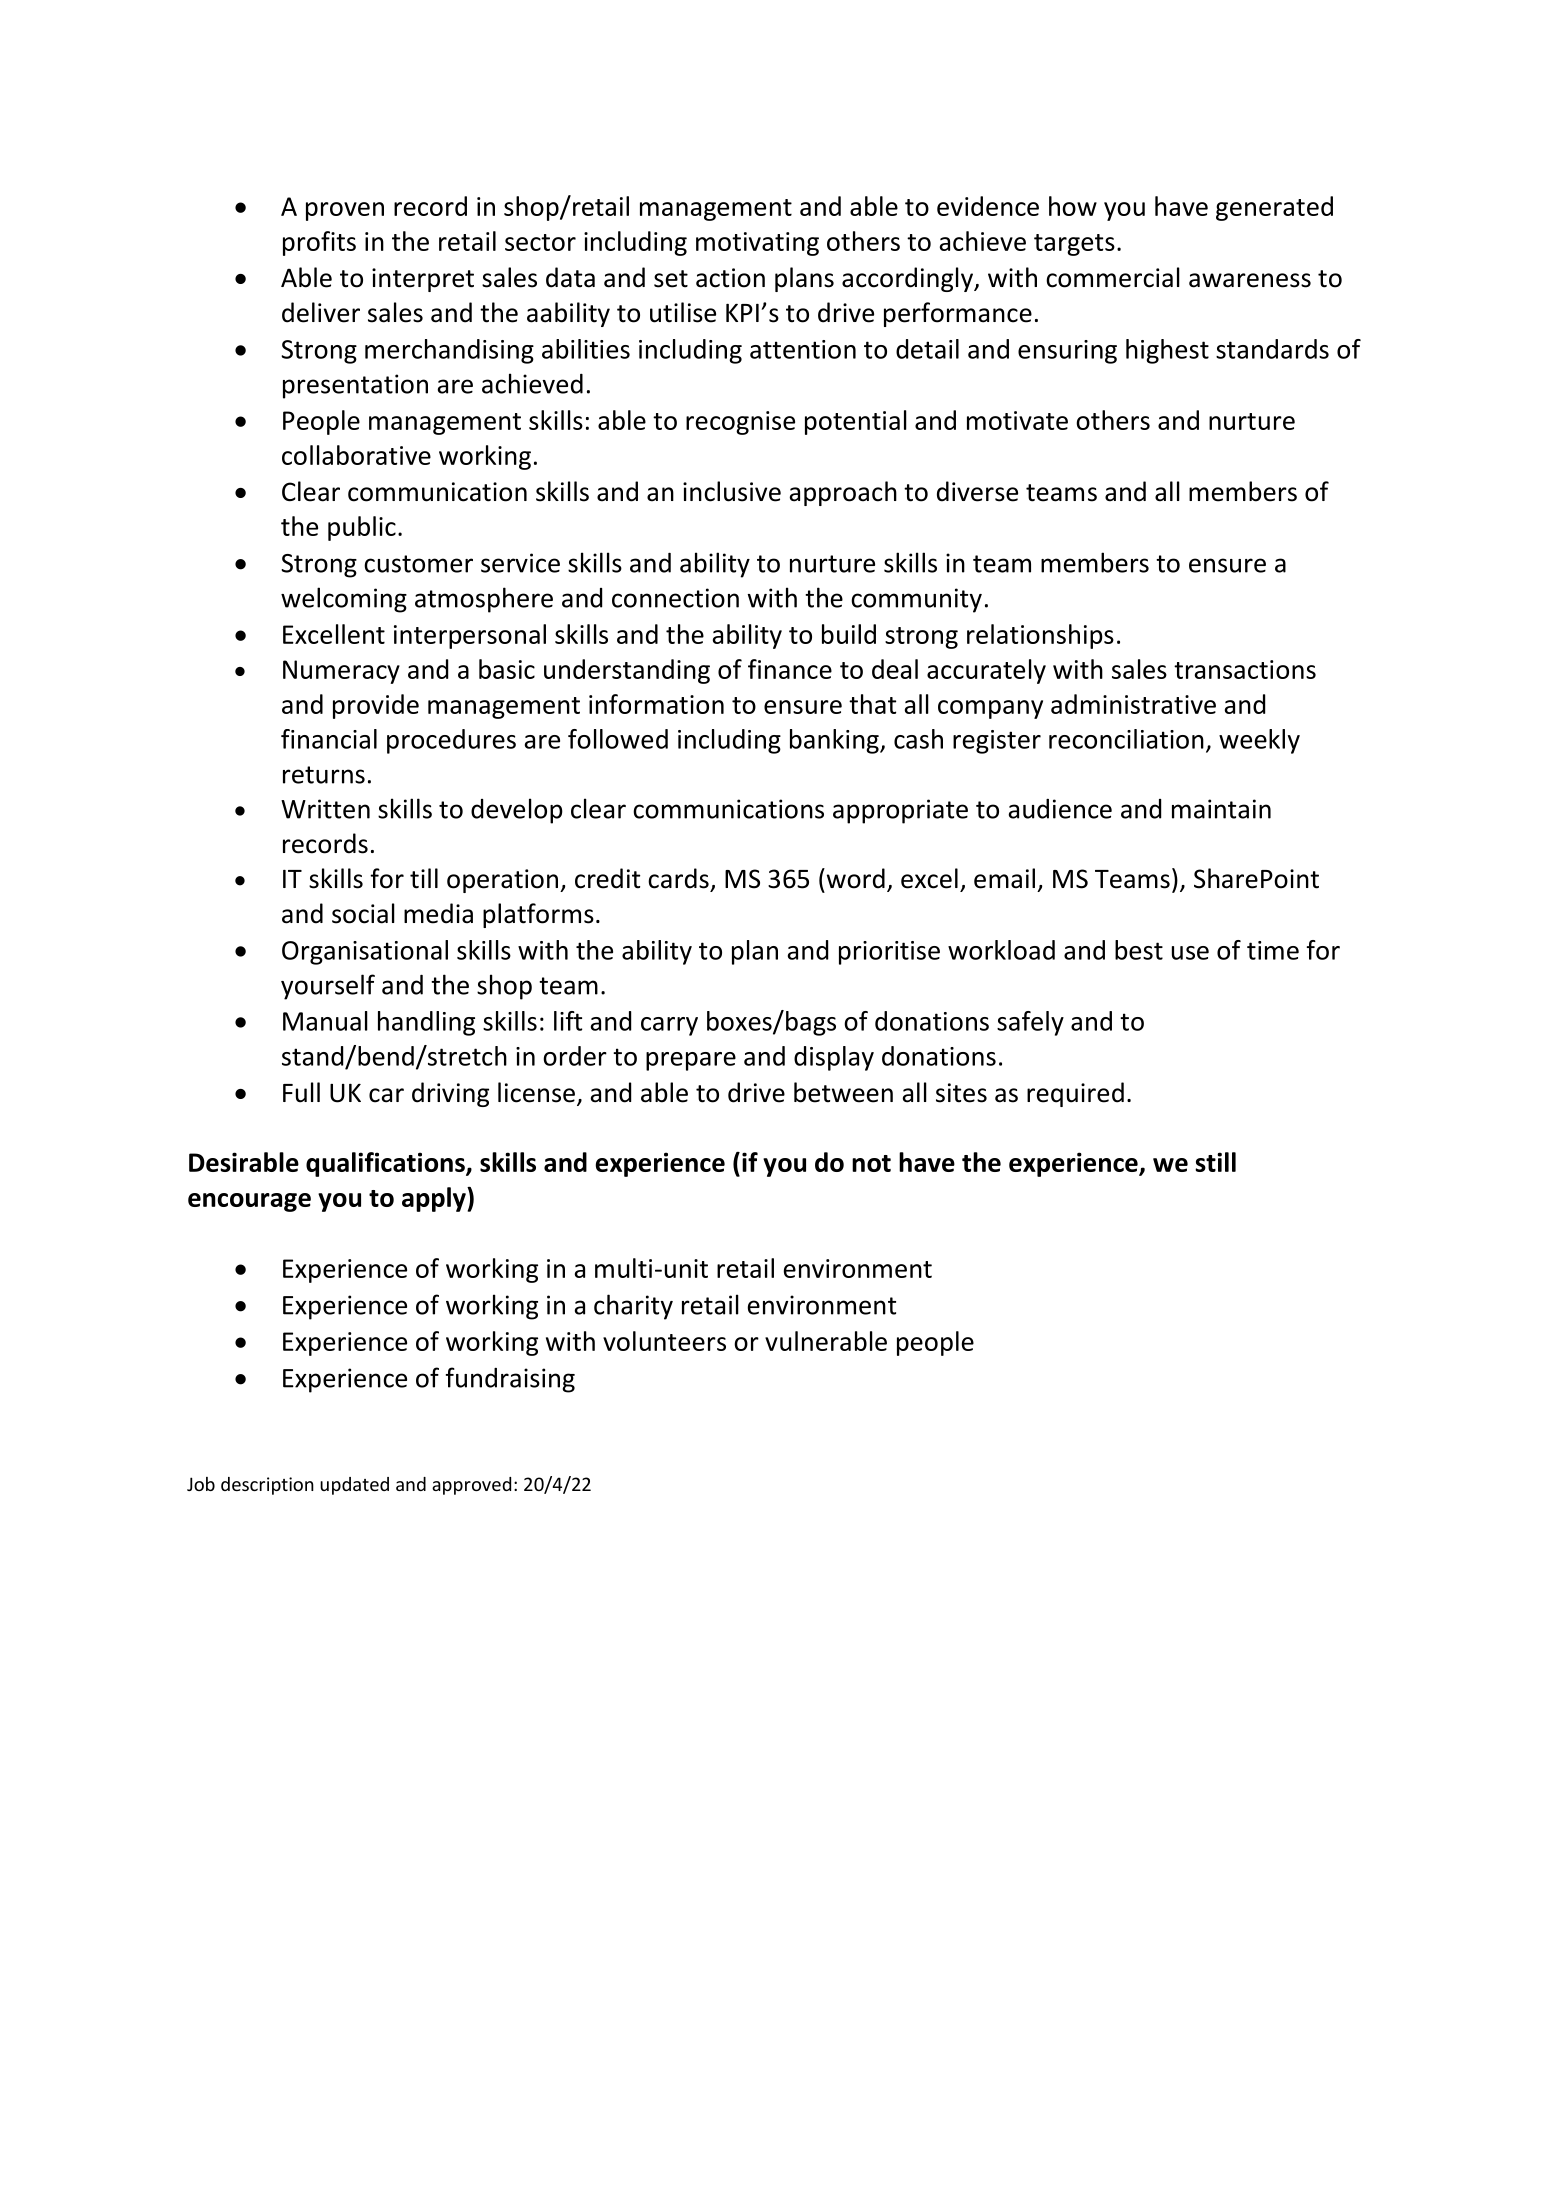 This page has height=2188, width=1547. What do you see at coordinates (871, 1163) in the page?
I see `not` at bounding box center [871, 1163].
